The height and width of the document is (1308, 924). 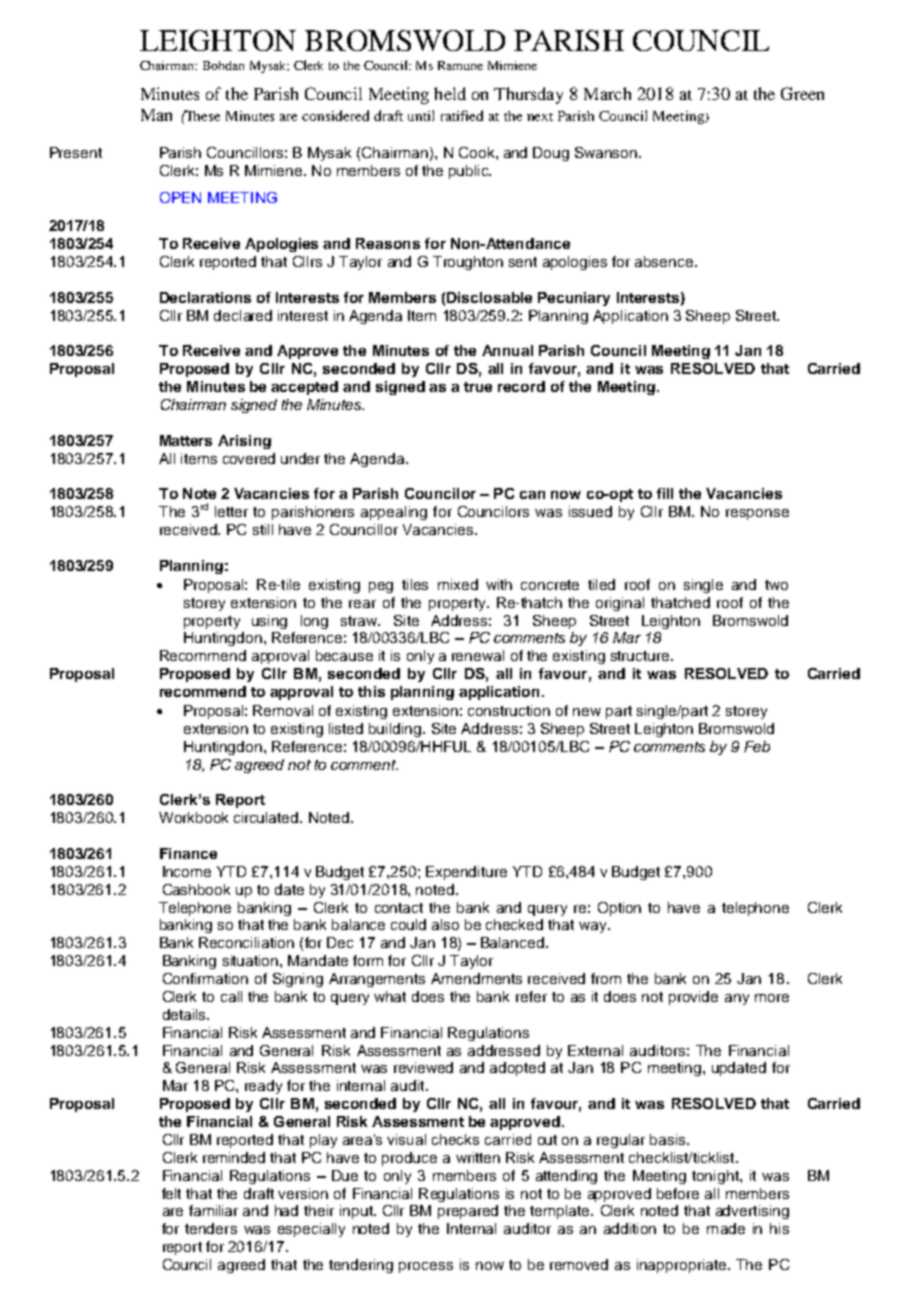 What do you see at coordinates (231, 511) in the document?
I see `letter` at bounding box center [231, 511].
